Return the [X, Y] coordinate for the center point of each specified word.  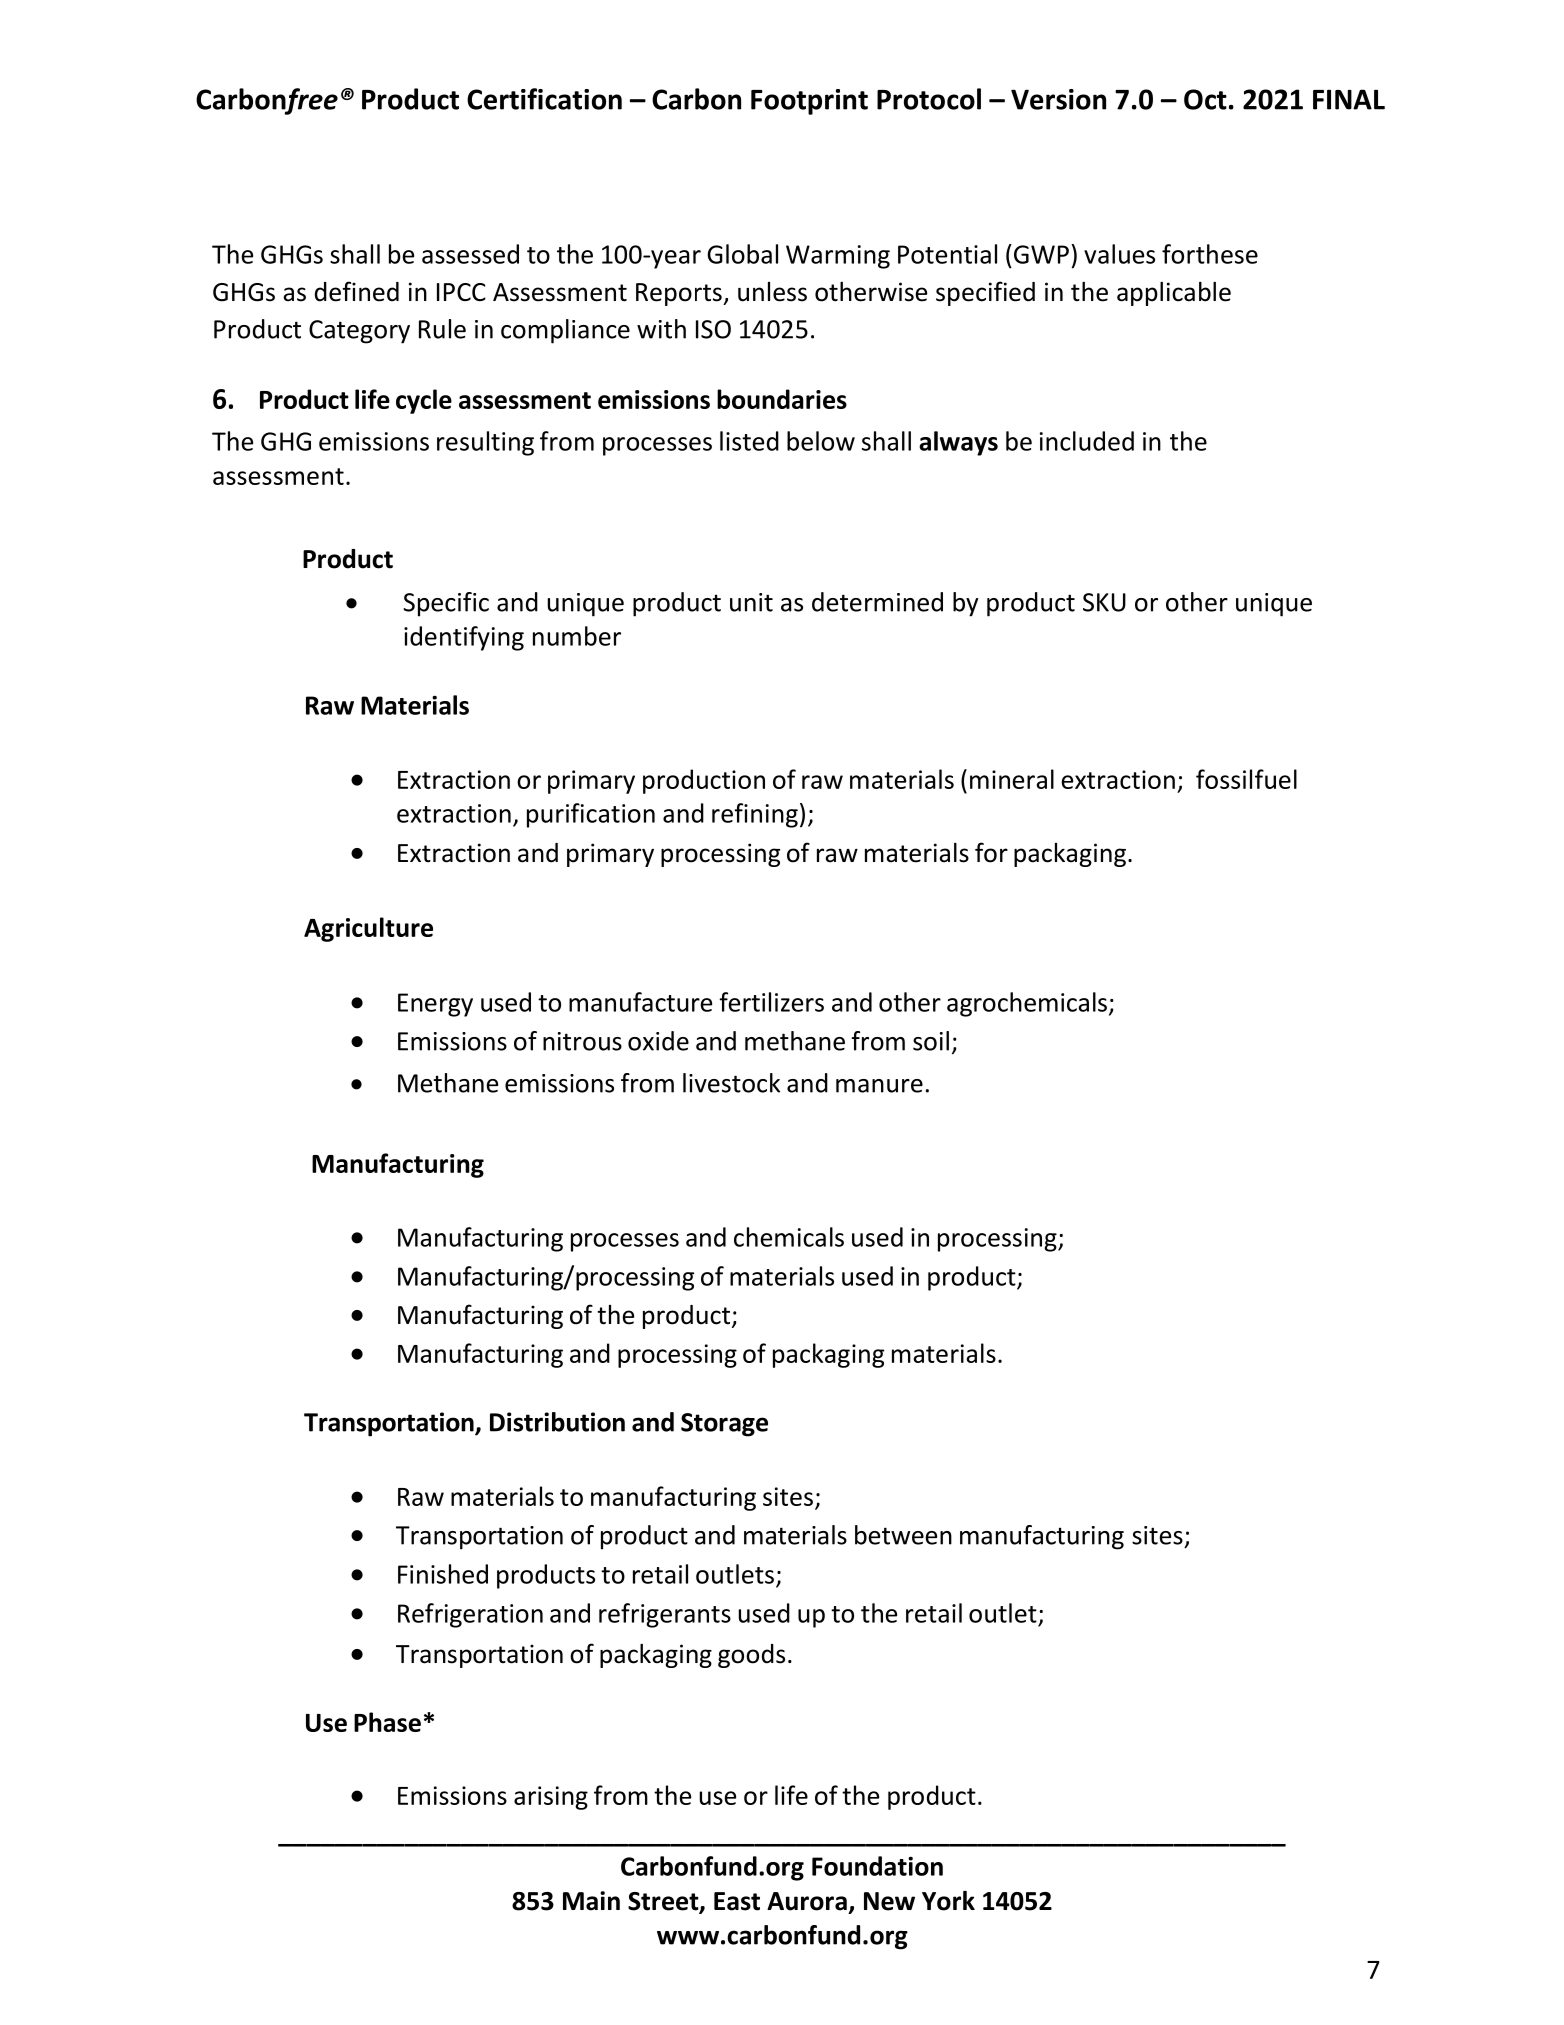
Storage [724, 1425]
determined [877, 602]
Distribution [557, 1422]
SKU [1104, 602]
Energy [435, 1005]
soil [931, 1041]
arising [551, 1798]
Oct [1205, 99]
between [903, 1535]
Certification [544, 99]
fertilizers [771, 1002]
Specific [446, 604]
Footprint [809, 102]
